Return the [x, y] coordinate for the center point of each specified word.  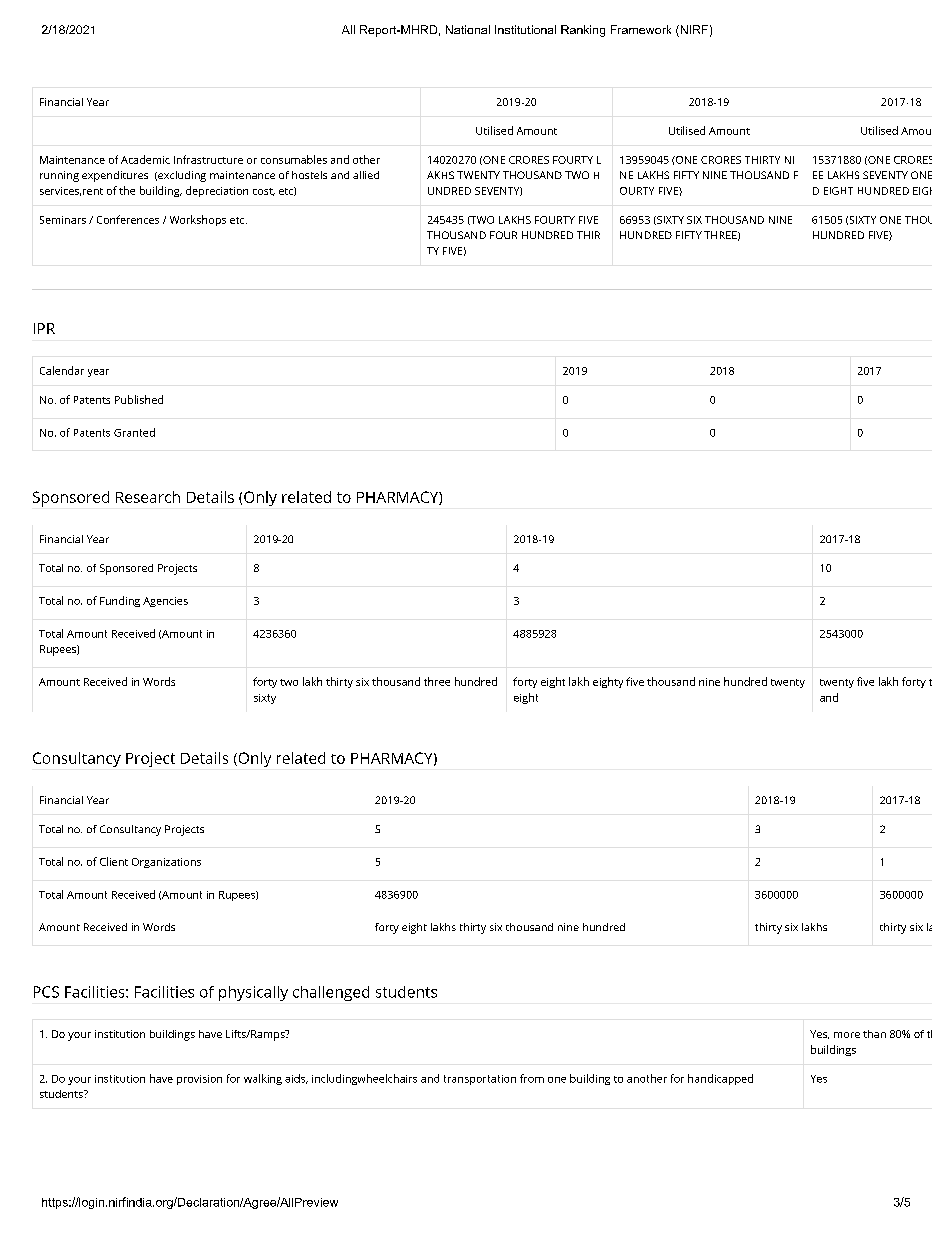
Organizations [166, 863]
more [847, 1035]
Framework [641, 29]
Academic [145, 159]
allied [366, 175]
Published [139, 399]
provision [199, 1080]
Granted [134, 432]
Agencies [165, 602]
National [468, 29]
